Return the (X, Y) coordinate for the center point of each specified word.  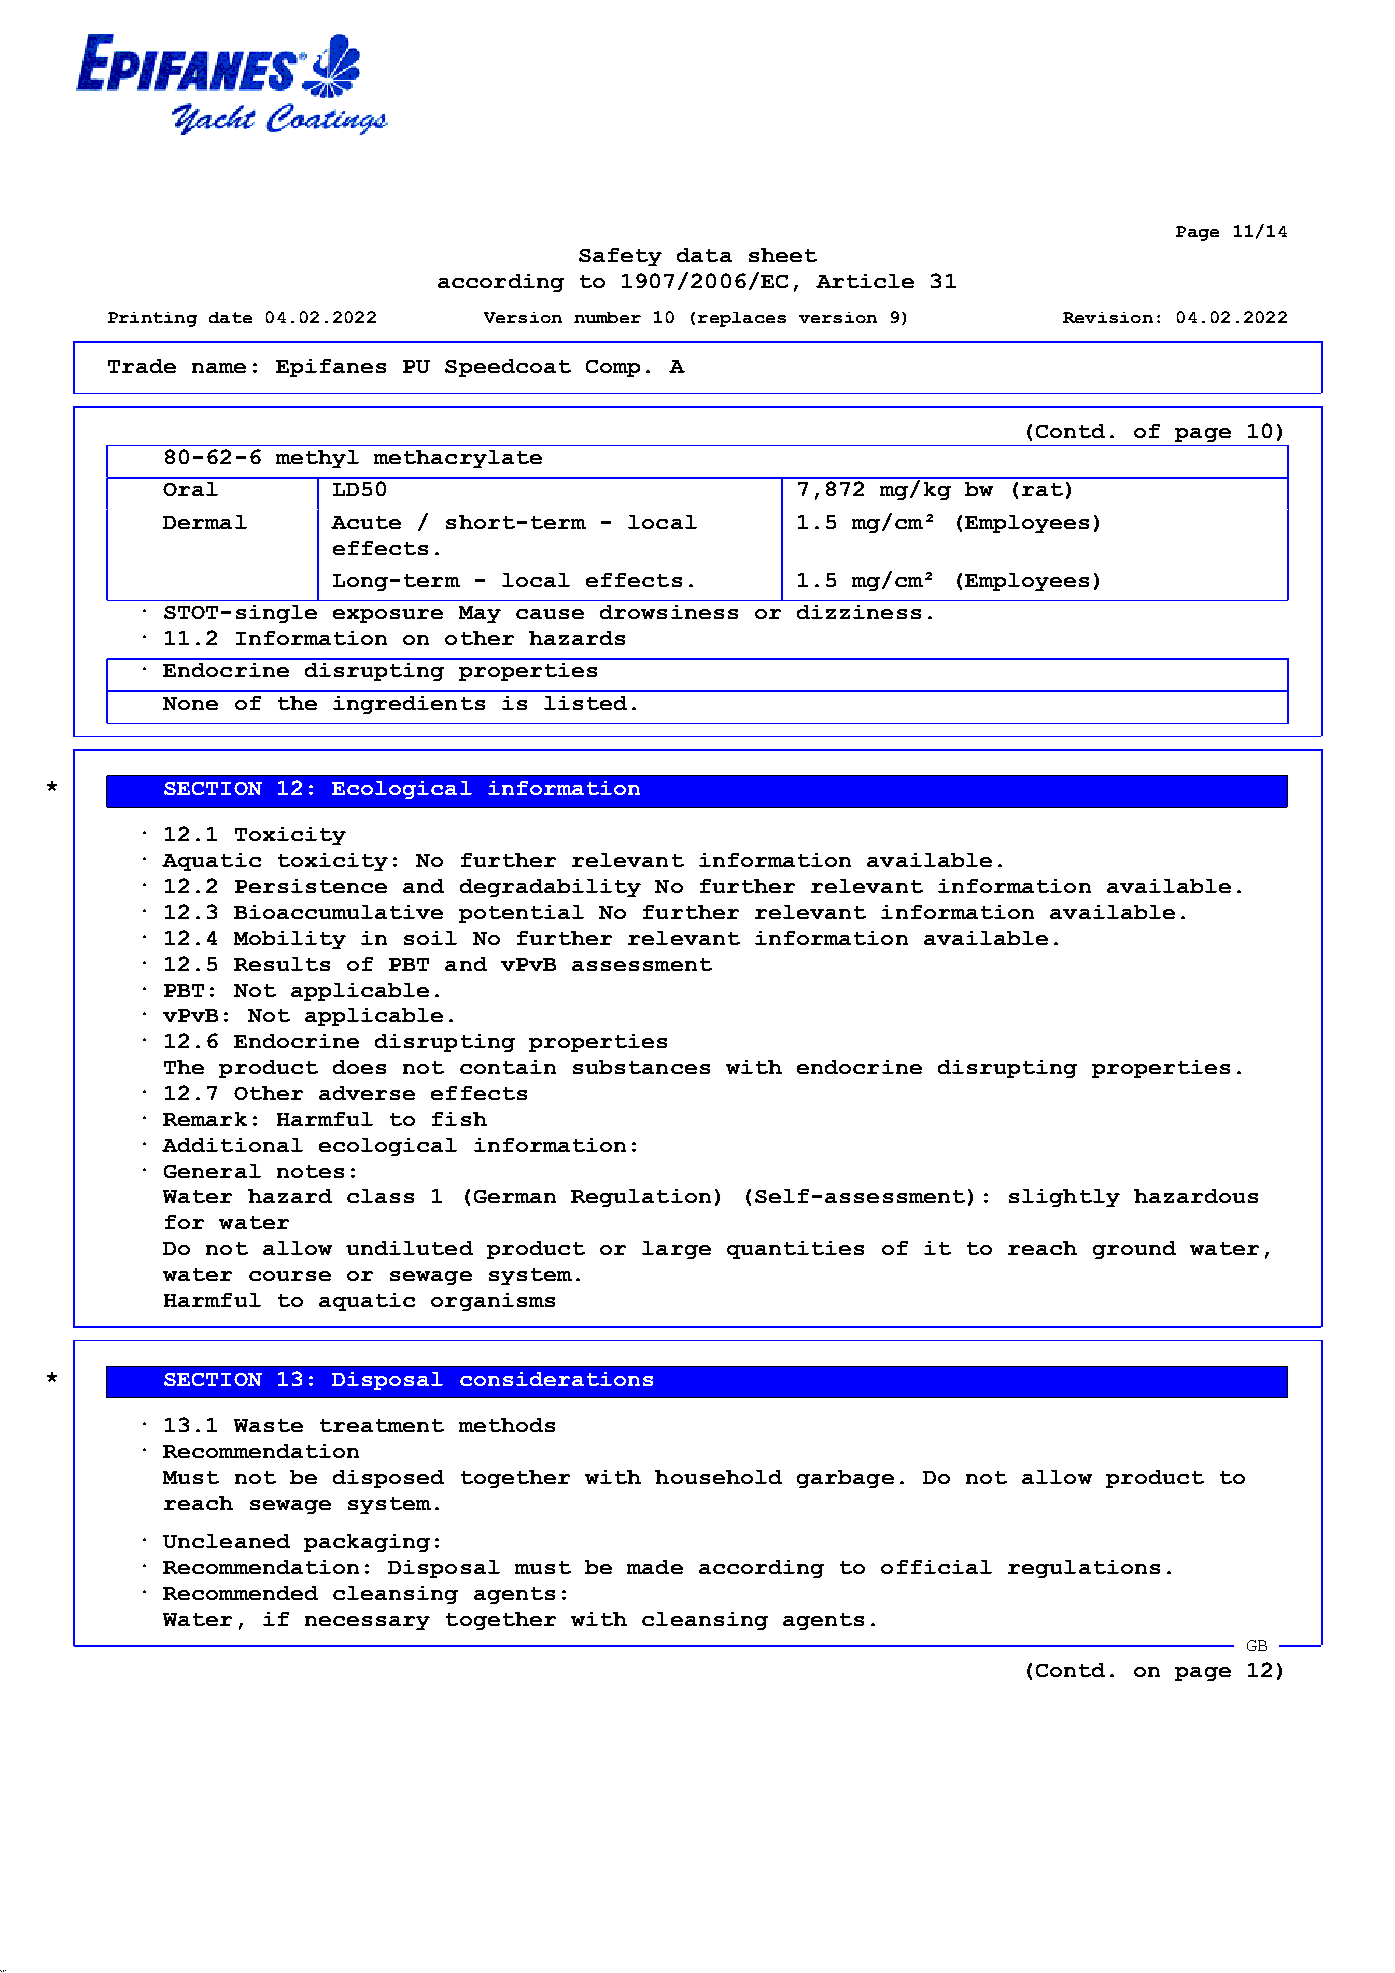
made (655, 1567)
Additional (232, 1145)
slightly (1064, 1198)
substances (641, 1067)
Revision (1108, 317)
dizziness (859, 612)
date (230, 317)
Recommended (240, 1593)
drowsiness (669, 612)
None (190, 703)
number (607, 317)
